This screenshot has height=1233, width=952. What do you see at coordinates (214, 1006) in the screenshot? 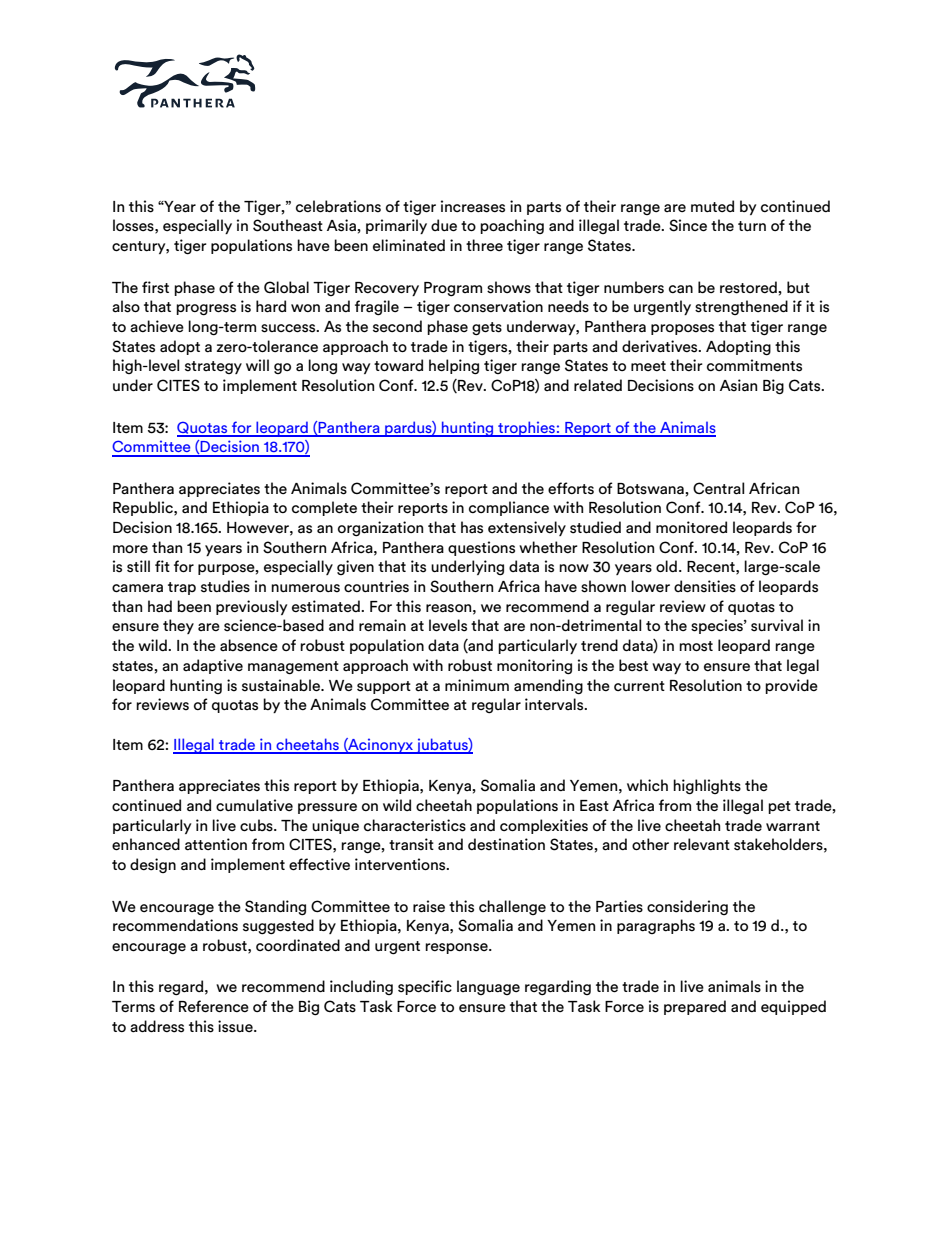
I see `Reference` at bounding box center [214, 1006].
